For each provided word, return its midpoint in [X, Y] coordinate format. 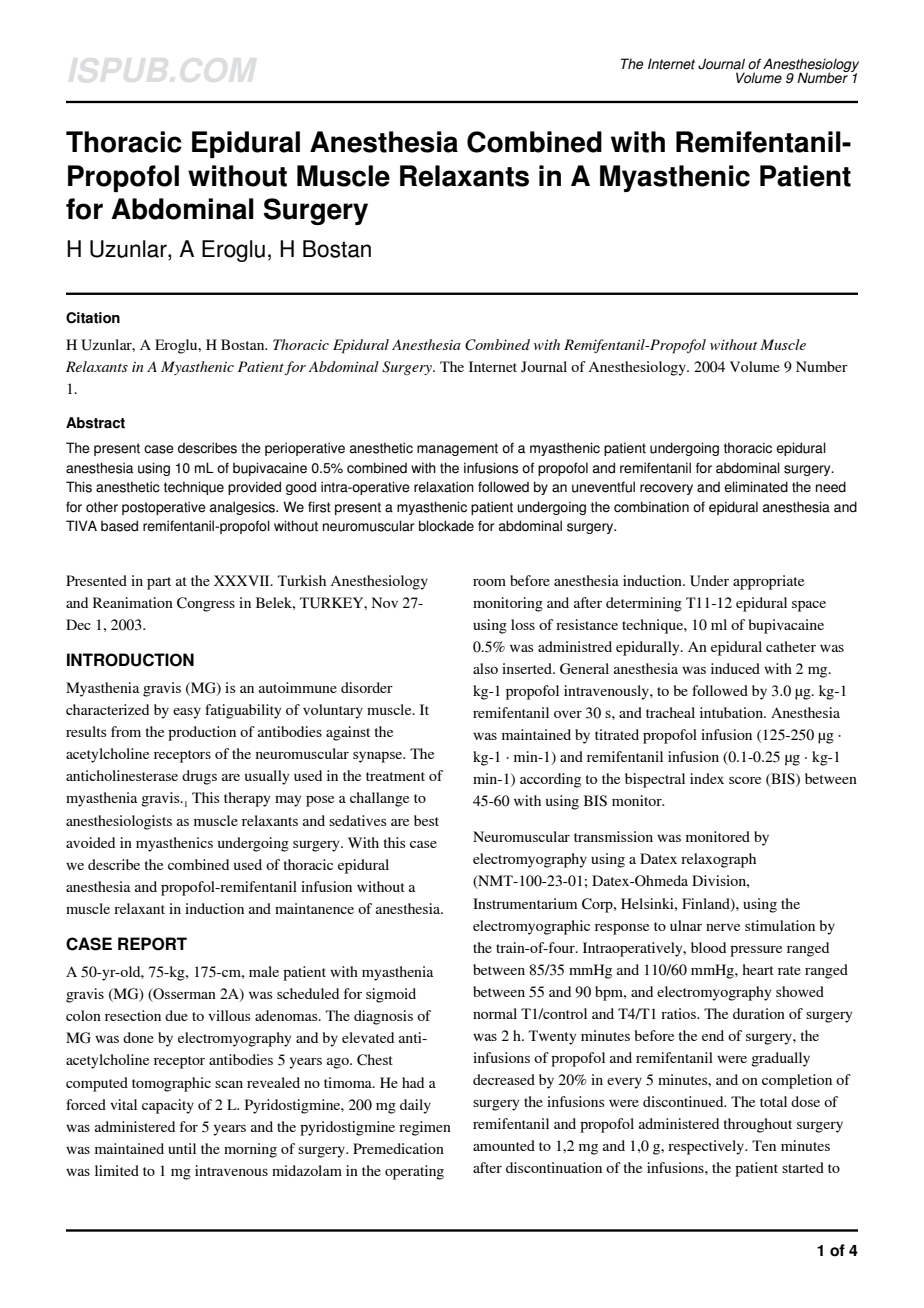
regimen [425, 1128]
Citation [93, 318]
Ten [764, 1145]
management [457, 449]
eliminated [756, 487]
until [182, 1148]
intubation [732, 712]
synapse [379, 757]
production [202, 733]
